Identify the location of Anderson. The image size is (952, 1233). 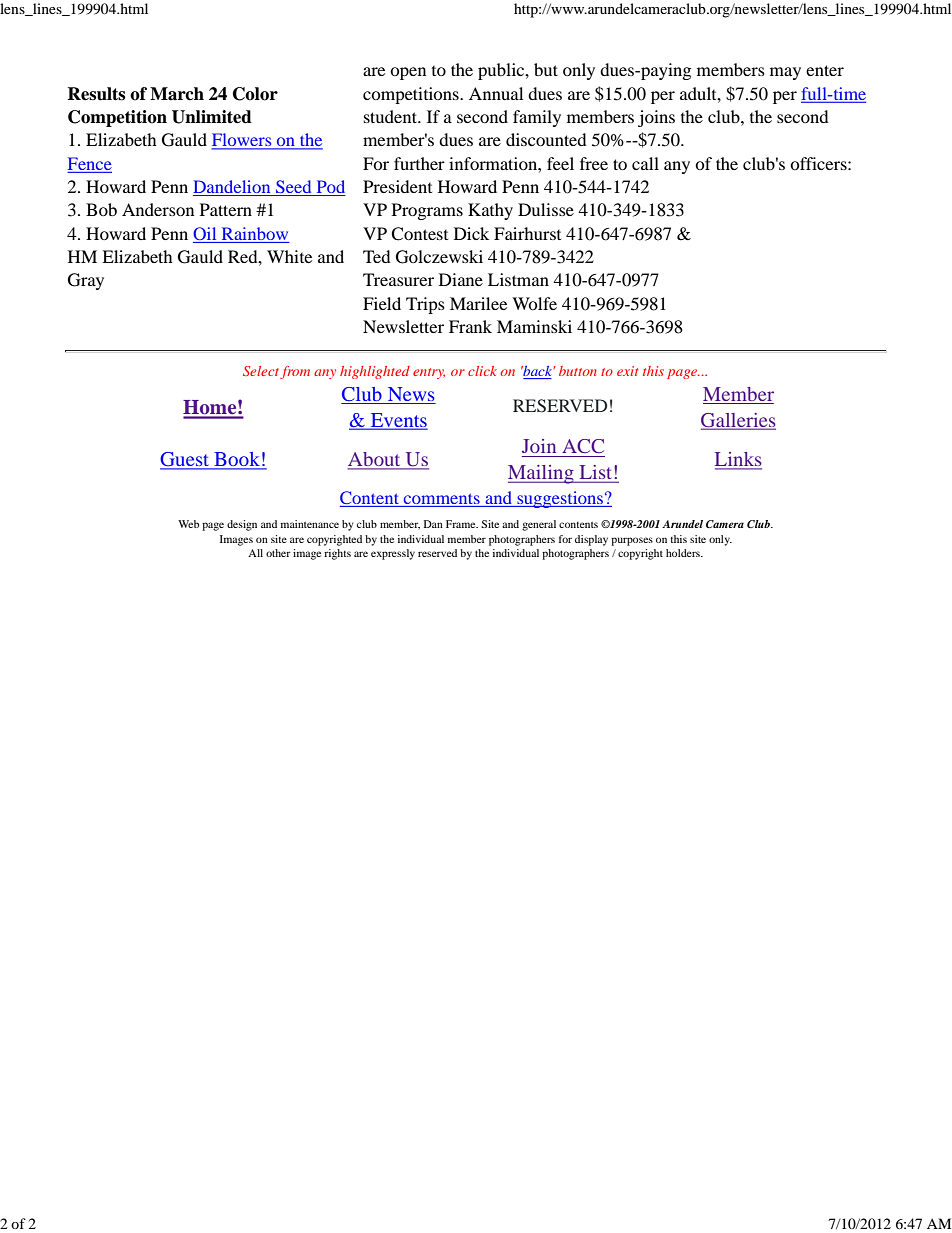
(158, 209).
